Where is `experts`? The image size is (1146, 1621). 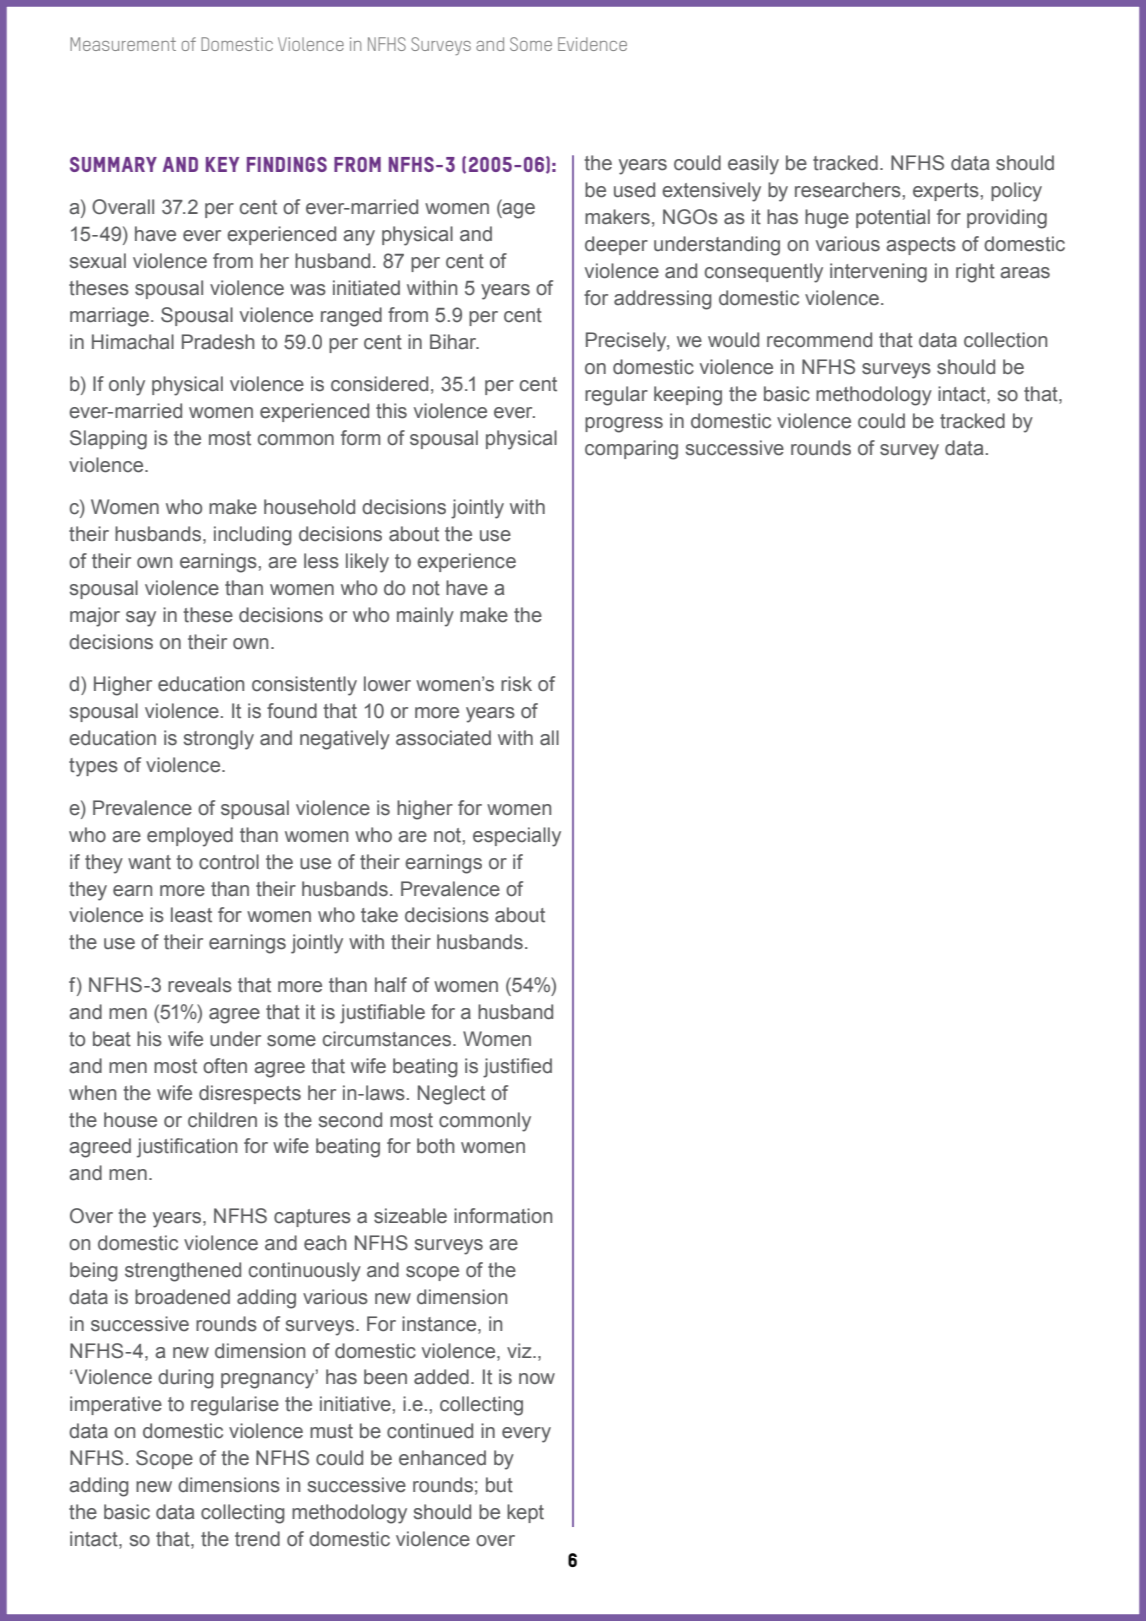
experts is located at coordinates (947, 192).
